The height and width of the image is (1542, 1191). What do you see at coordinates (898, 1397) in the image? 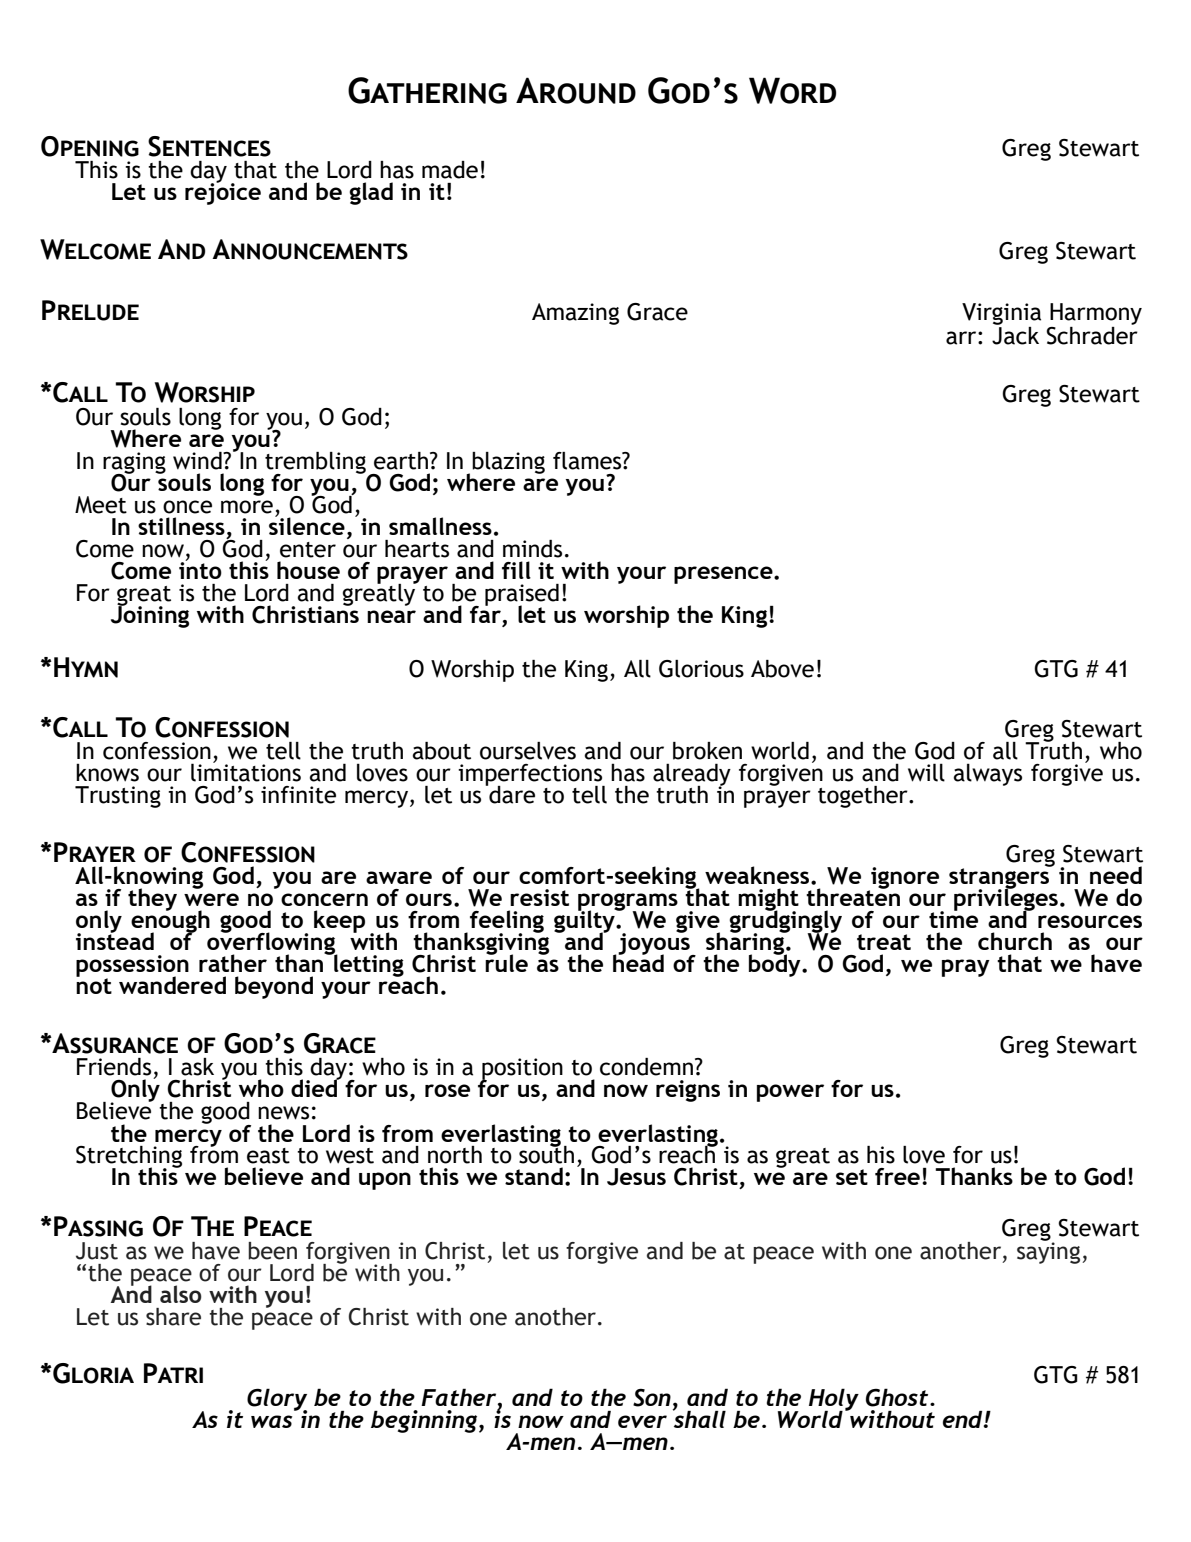
I see `Ghost` at bounding box center [898, 1397].
